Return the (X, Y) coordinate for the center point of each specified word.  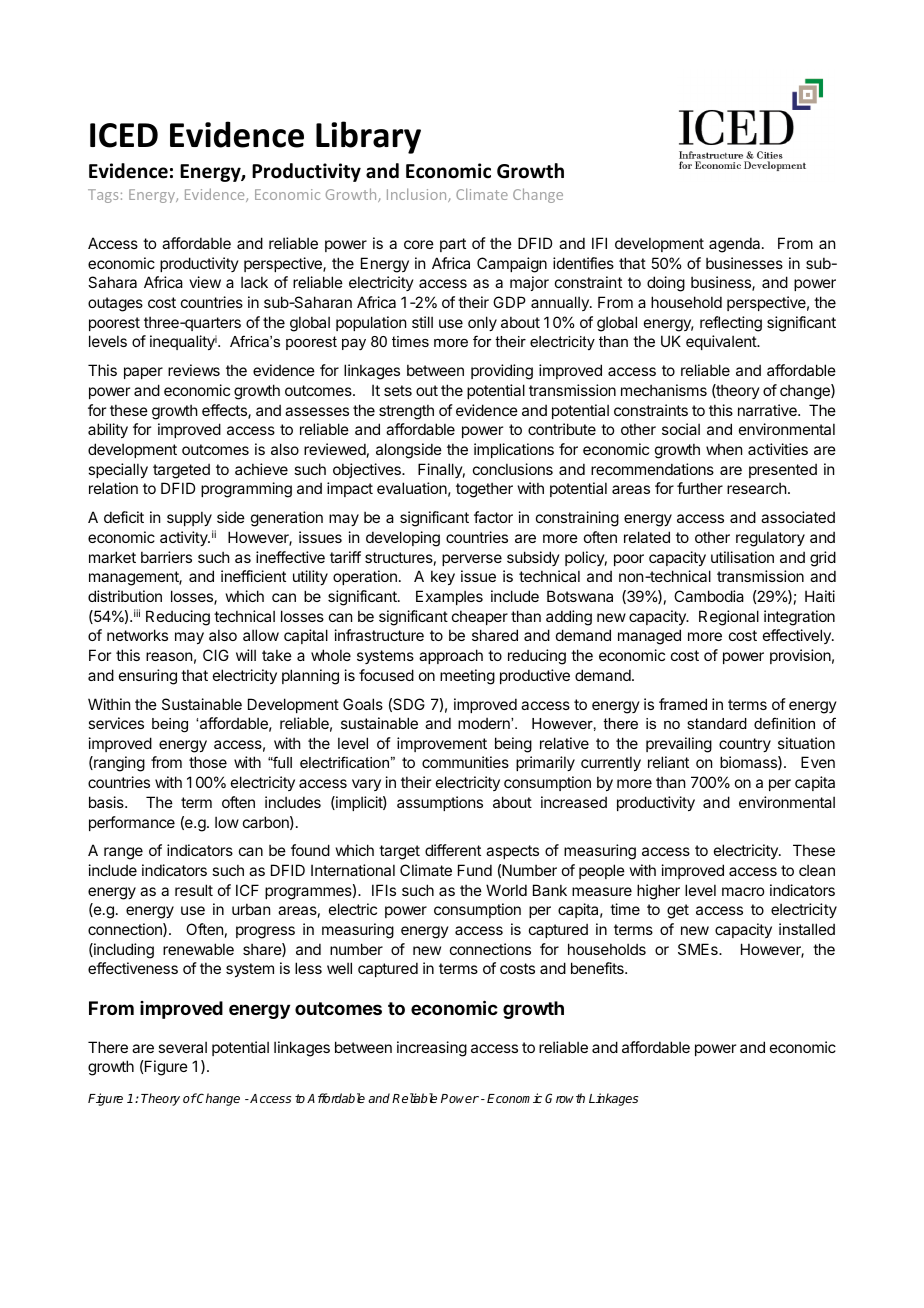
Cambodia (709, 596)
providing (502, 372)
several (182, 1047)
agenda (736, 245)
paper (143, 373)
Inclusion (418, 195)
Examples (449, 597)
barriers (166, 557)
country (745, 745)
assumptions (440, 803)
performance (132, 823)
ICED (124, 135)
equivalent (722, 342)
